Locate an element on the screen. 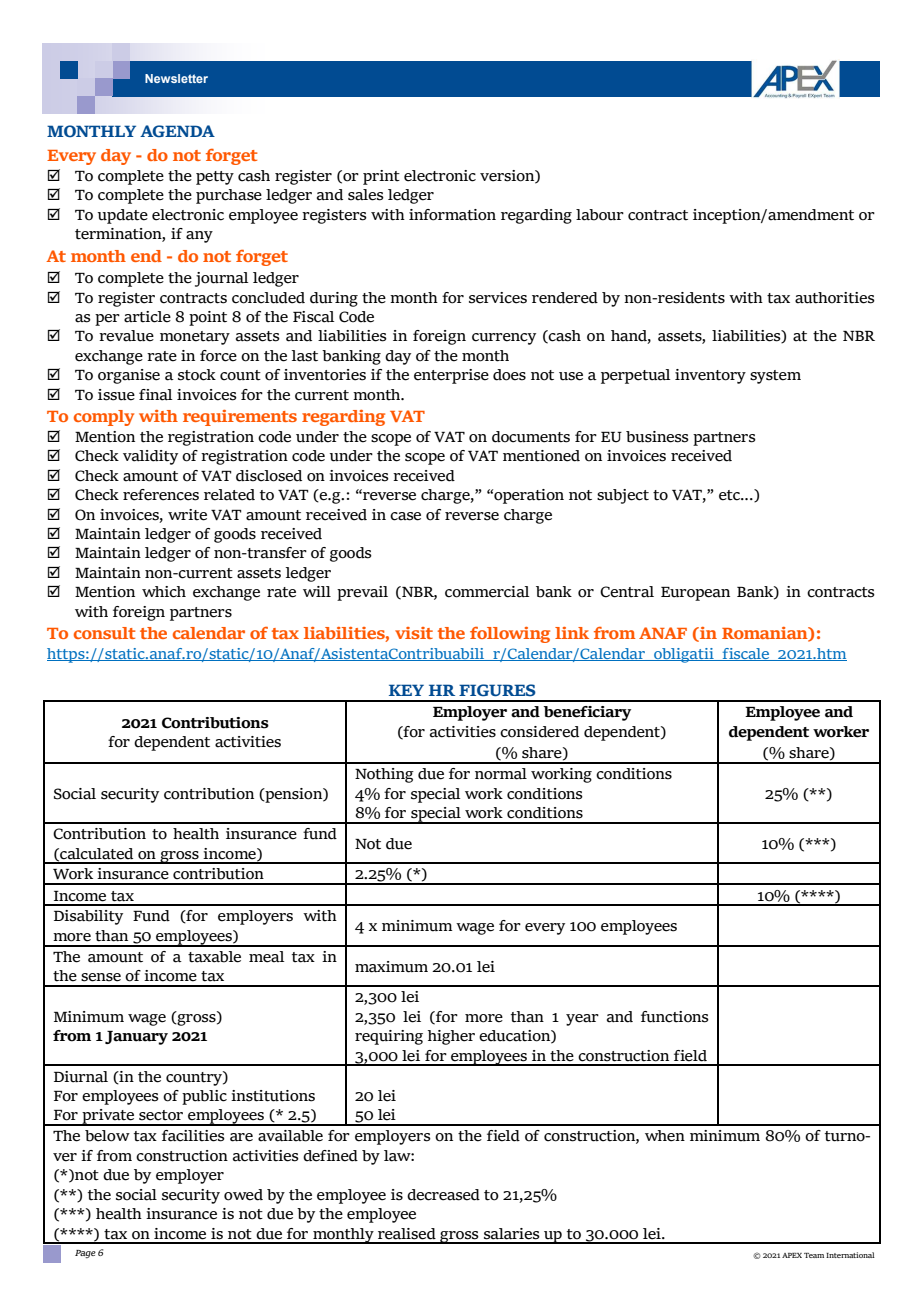 This screenshot has width=924, height=1308. normal is located at coordinates (501, 774).
